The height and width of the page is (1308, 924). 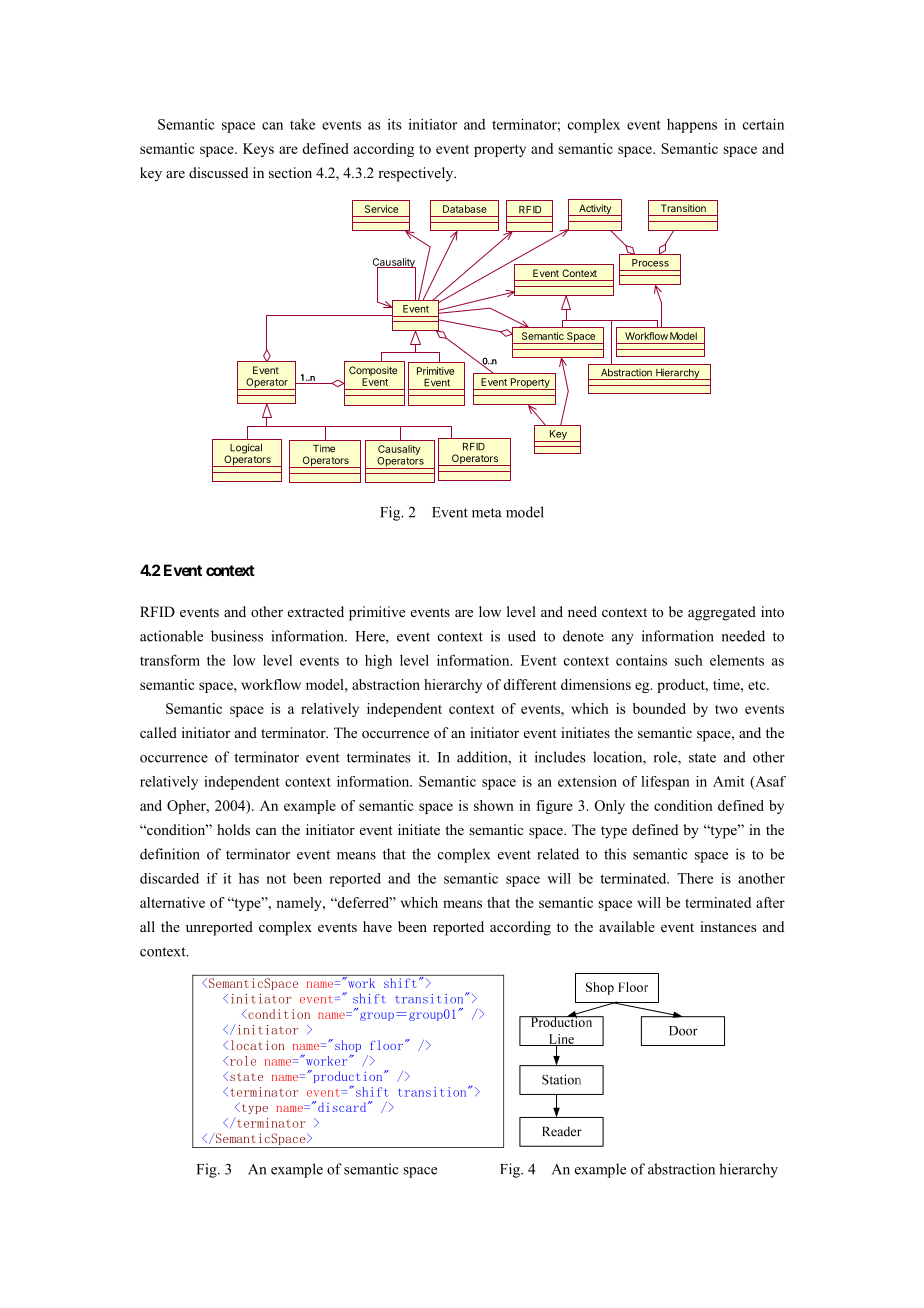 I want to click on used, so click(x=522, y=636).
